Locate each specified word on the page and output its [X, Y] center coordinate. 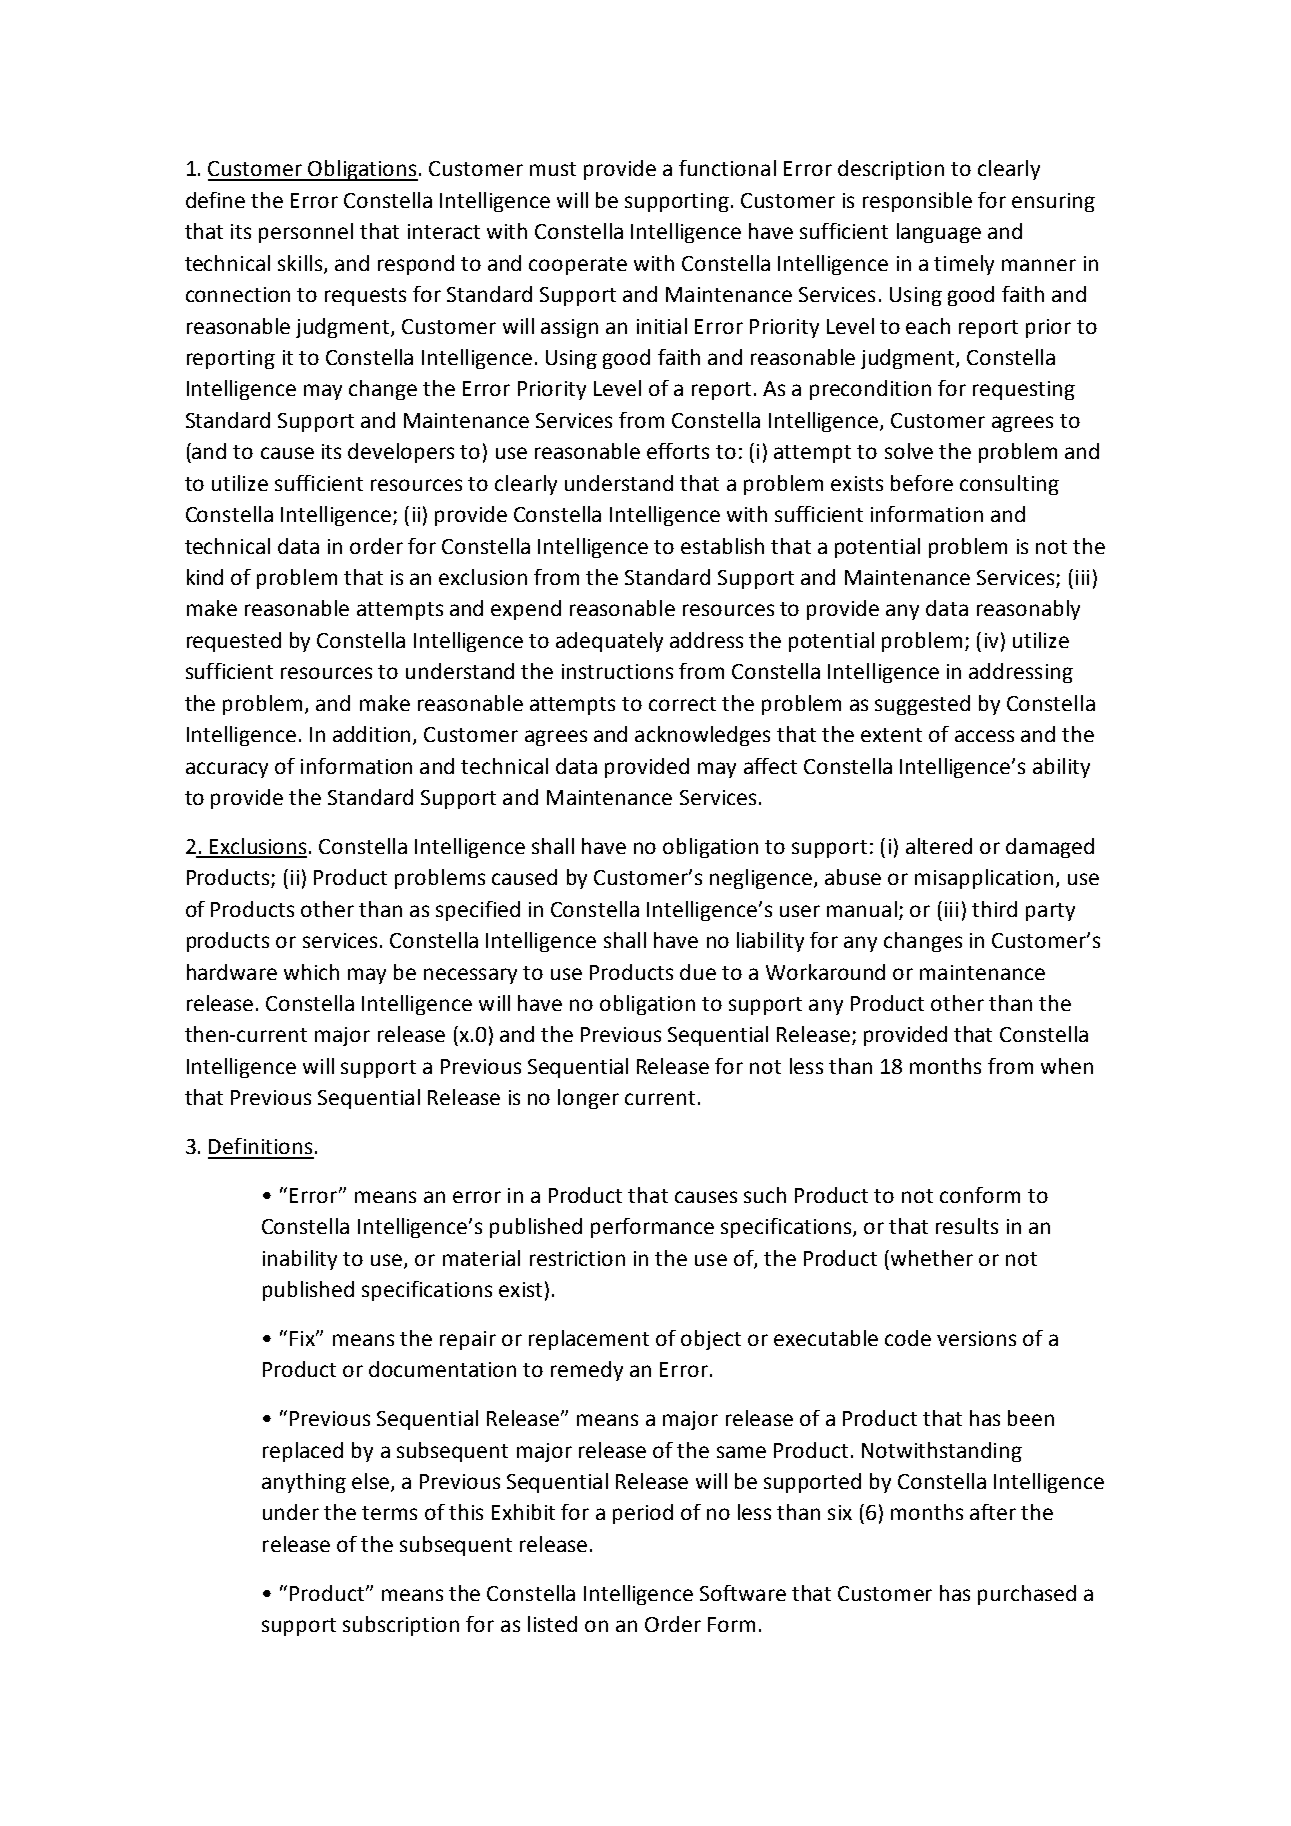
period [643, 1514]
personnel [306, 233]
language [939, 233]
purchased [1027, 1595]
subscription [401, 1626]
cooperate [578, 266]
